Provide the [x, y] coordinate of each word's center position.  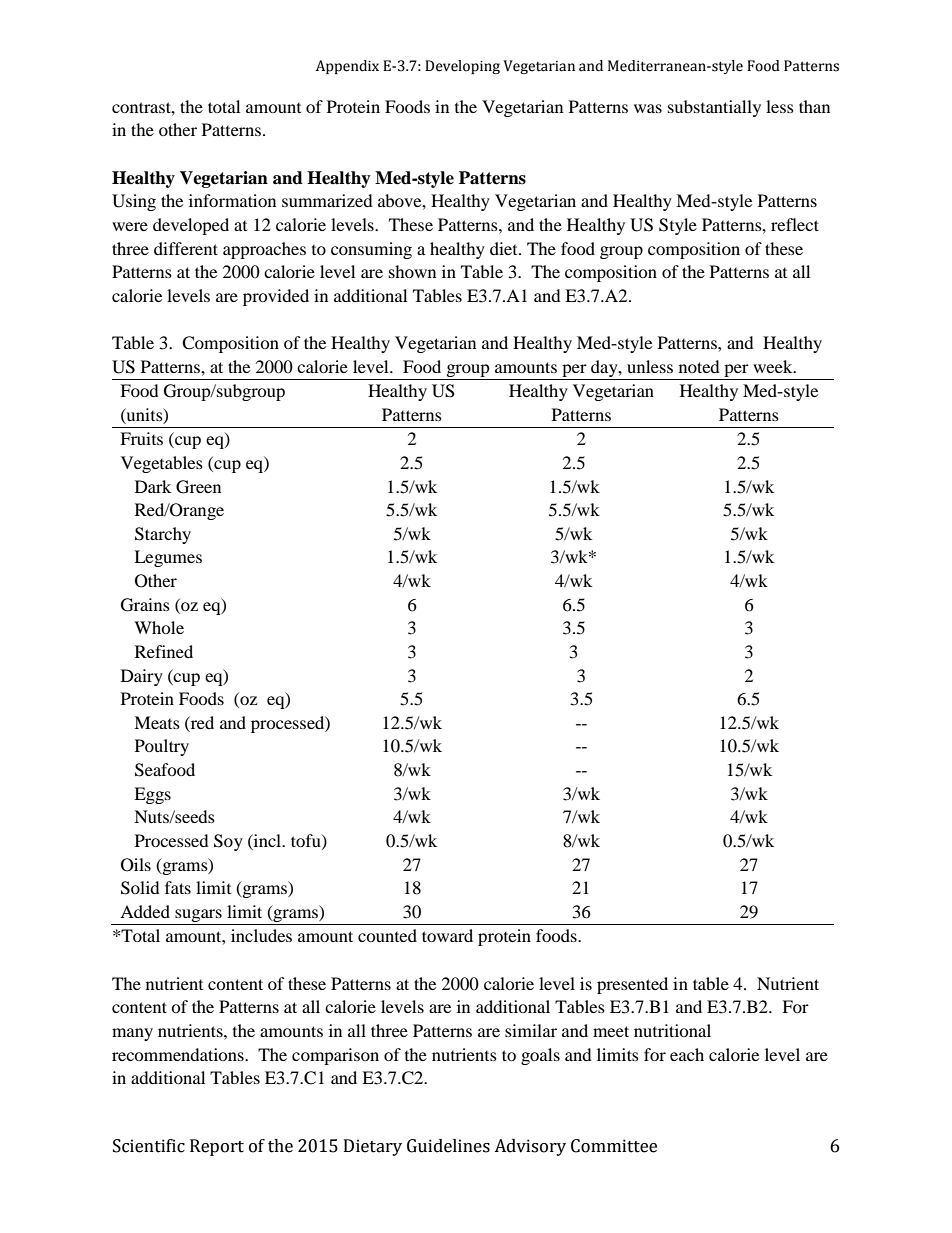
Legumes [168, 558]
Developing [462, 67]
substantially [714, 108]
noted [699, 366]
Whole [159, 627]
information [232, 200]
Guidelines [448, 1146]
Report [217, 1147]
